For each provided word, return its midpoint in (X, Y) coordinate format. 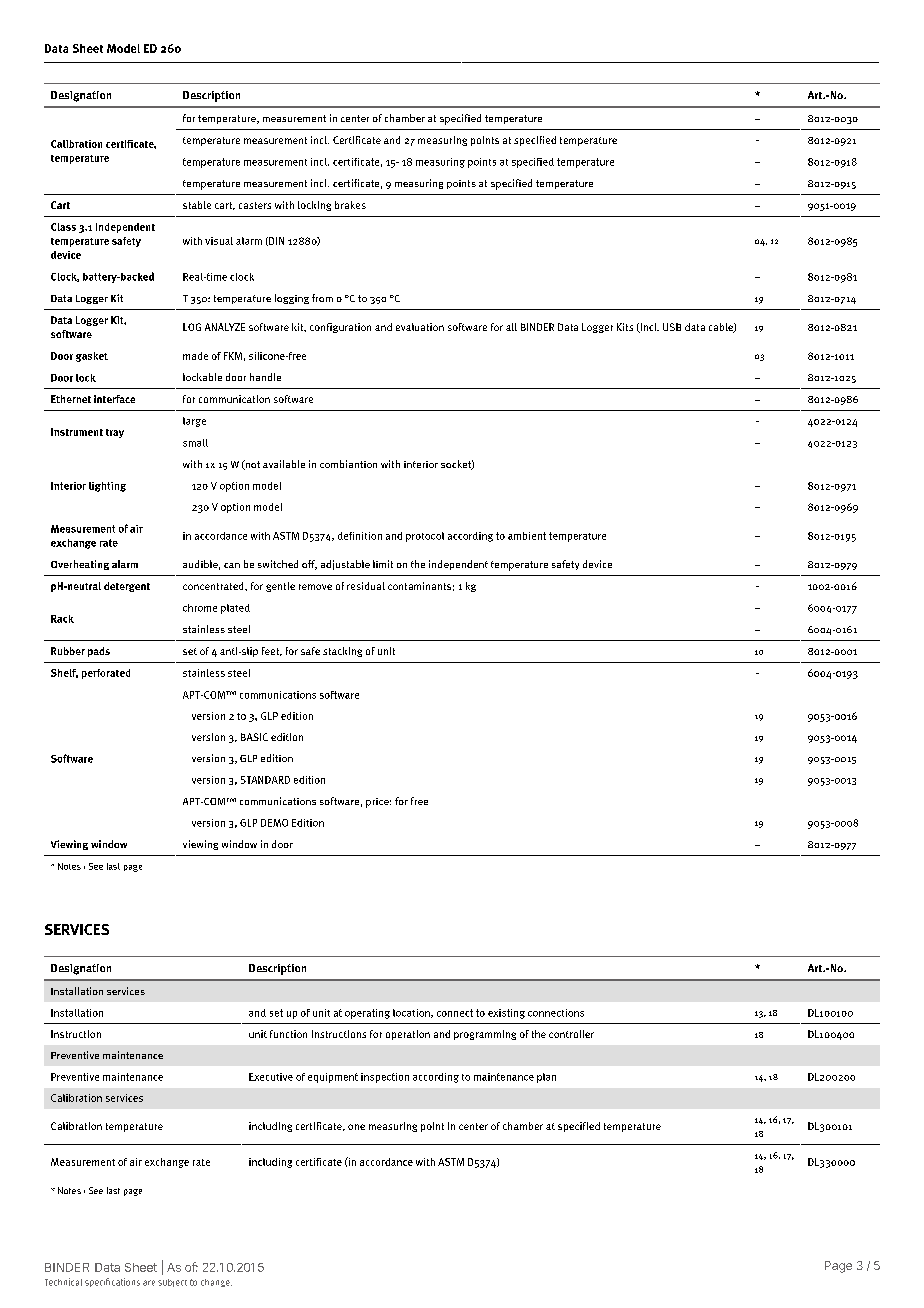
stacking (342, 652)
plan (546, 1078)
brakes (350, 205)
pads (99, 652)
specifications (112, 1282)
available (284, 464)
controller (571, 1034)
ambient (527, 536)
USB (672, 327)
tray (115, 433)
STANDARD (265, 780)
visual (219, 241)
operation (408, 1035)
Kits (625, 327)
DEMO (274, 823)
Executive (271, 1077)
